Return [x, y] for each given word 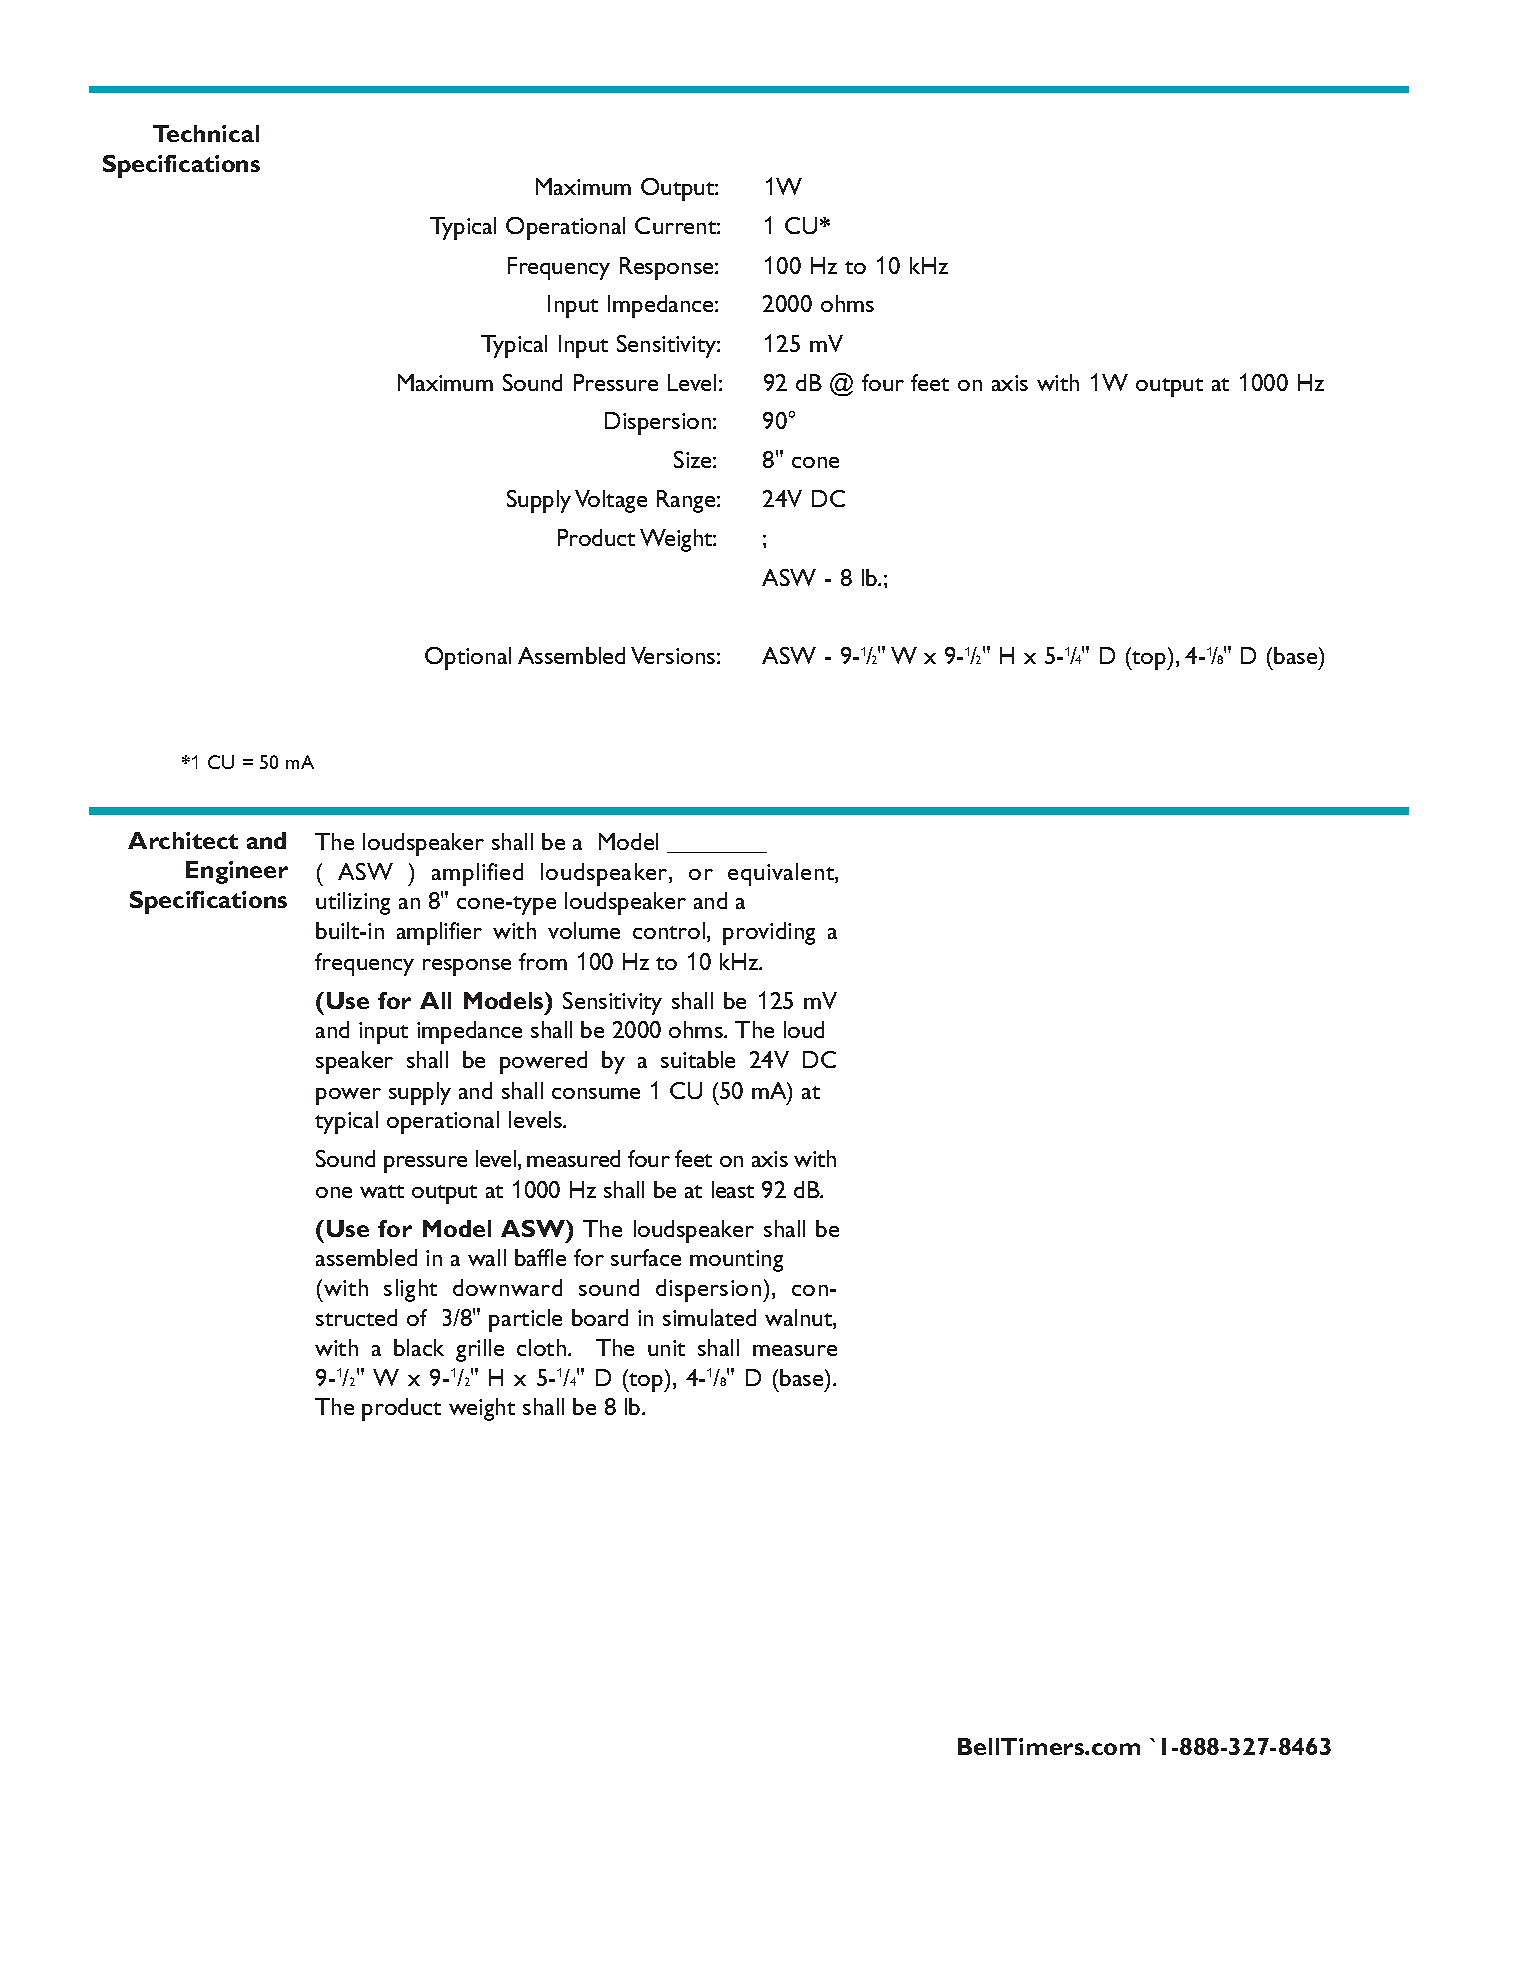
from [543, 961]
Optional [468, 658]
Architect [183, 840]
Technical [206, 133]
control [670, 932]
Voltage [611, 501]
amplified [477, 874]
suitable [698, 1059]
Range [687, 501]
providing [769, 933]
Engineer [237, 872]
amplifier [439, 933]
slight [410, 1290]
